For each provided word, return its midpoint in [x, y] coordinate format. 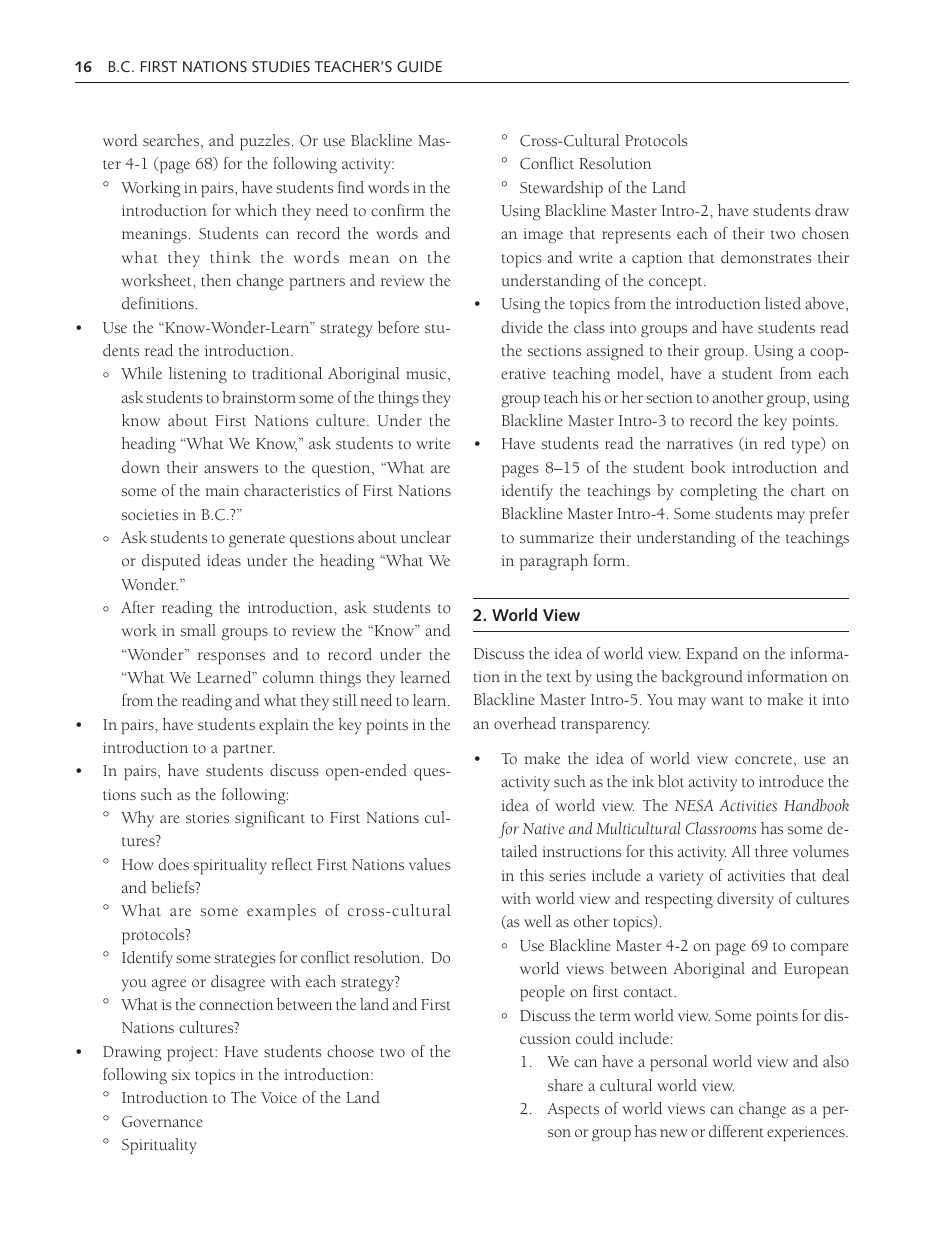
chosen [825, 233]
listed [783, 303]
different [736, 1131]
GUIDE [419, 66]
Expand [712, 655]
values [430, 864]
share [565, 1085]
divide [522, 327]
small [198, 630]
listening [198, 375]
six [181, 1074]
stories [207, 818]
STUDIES [281, 66]
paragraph [554, 562]
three [771, 851]
